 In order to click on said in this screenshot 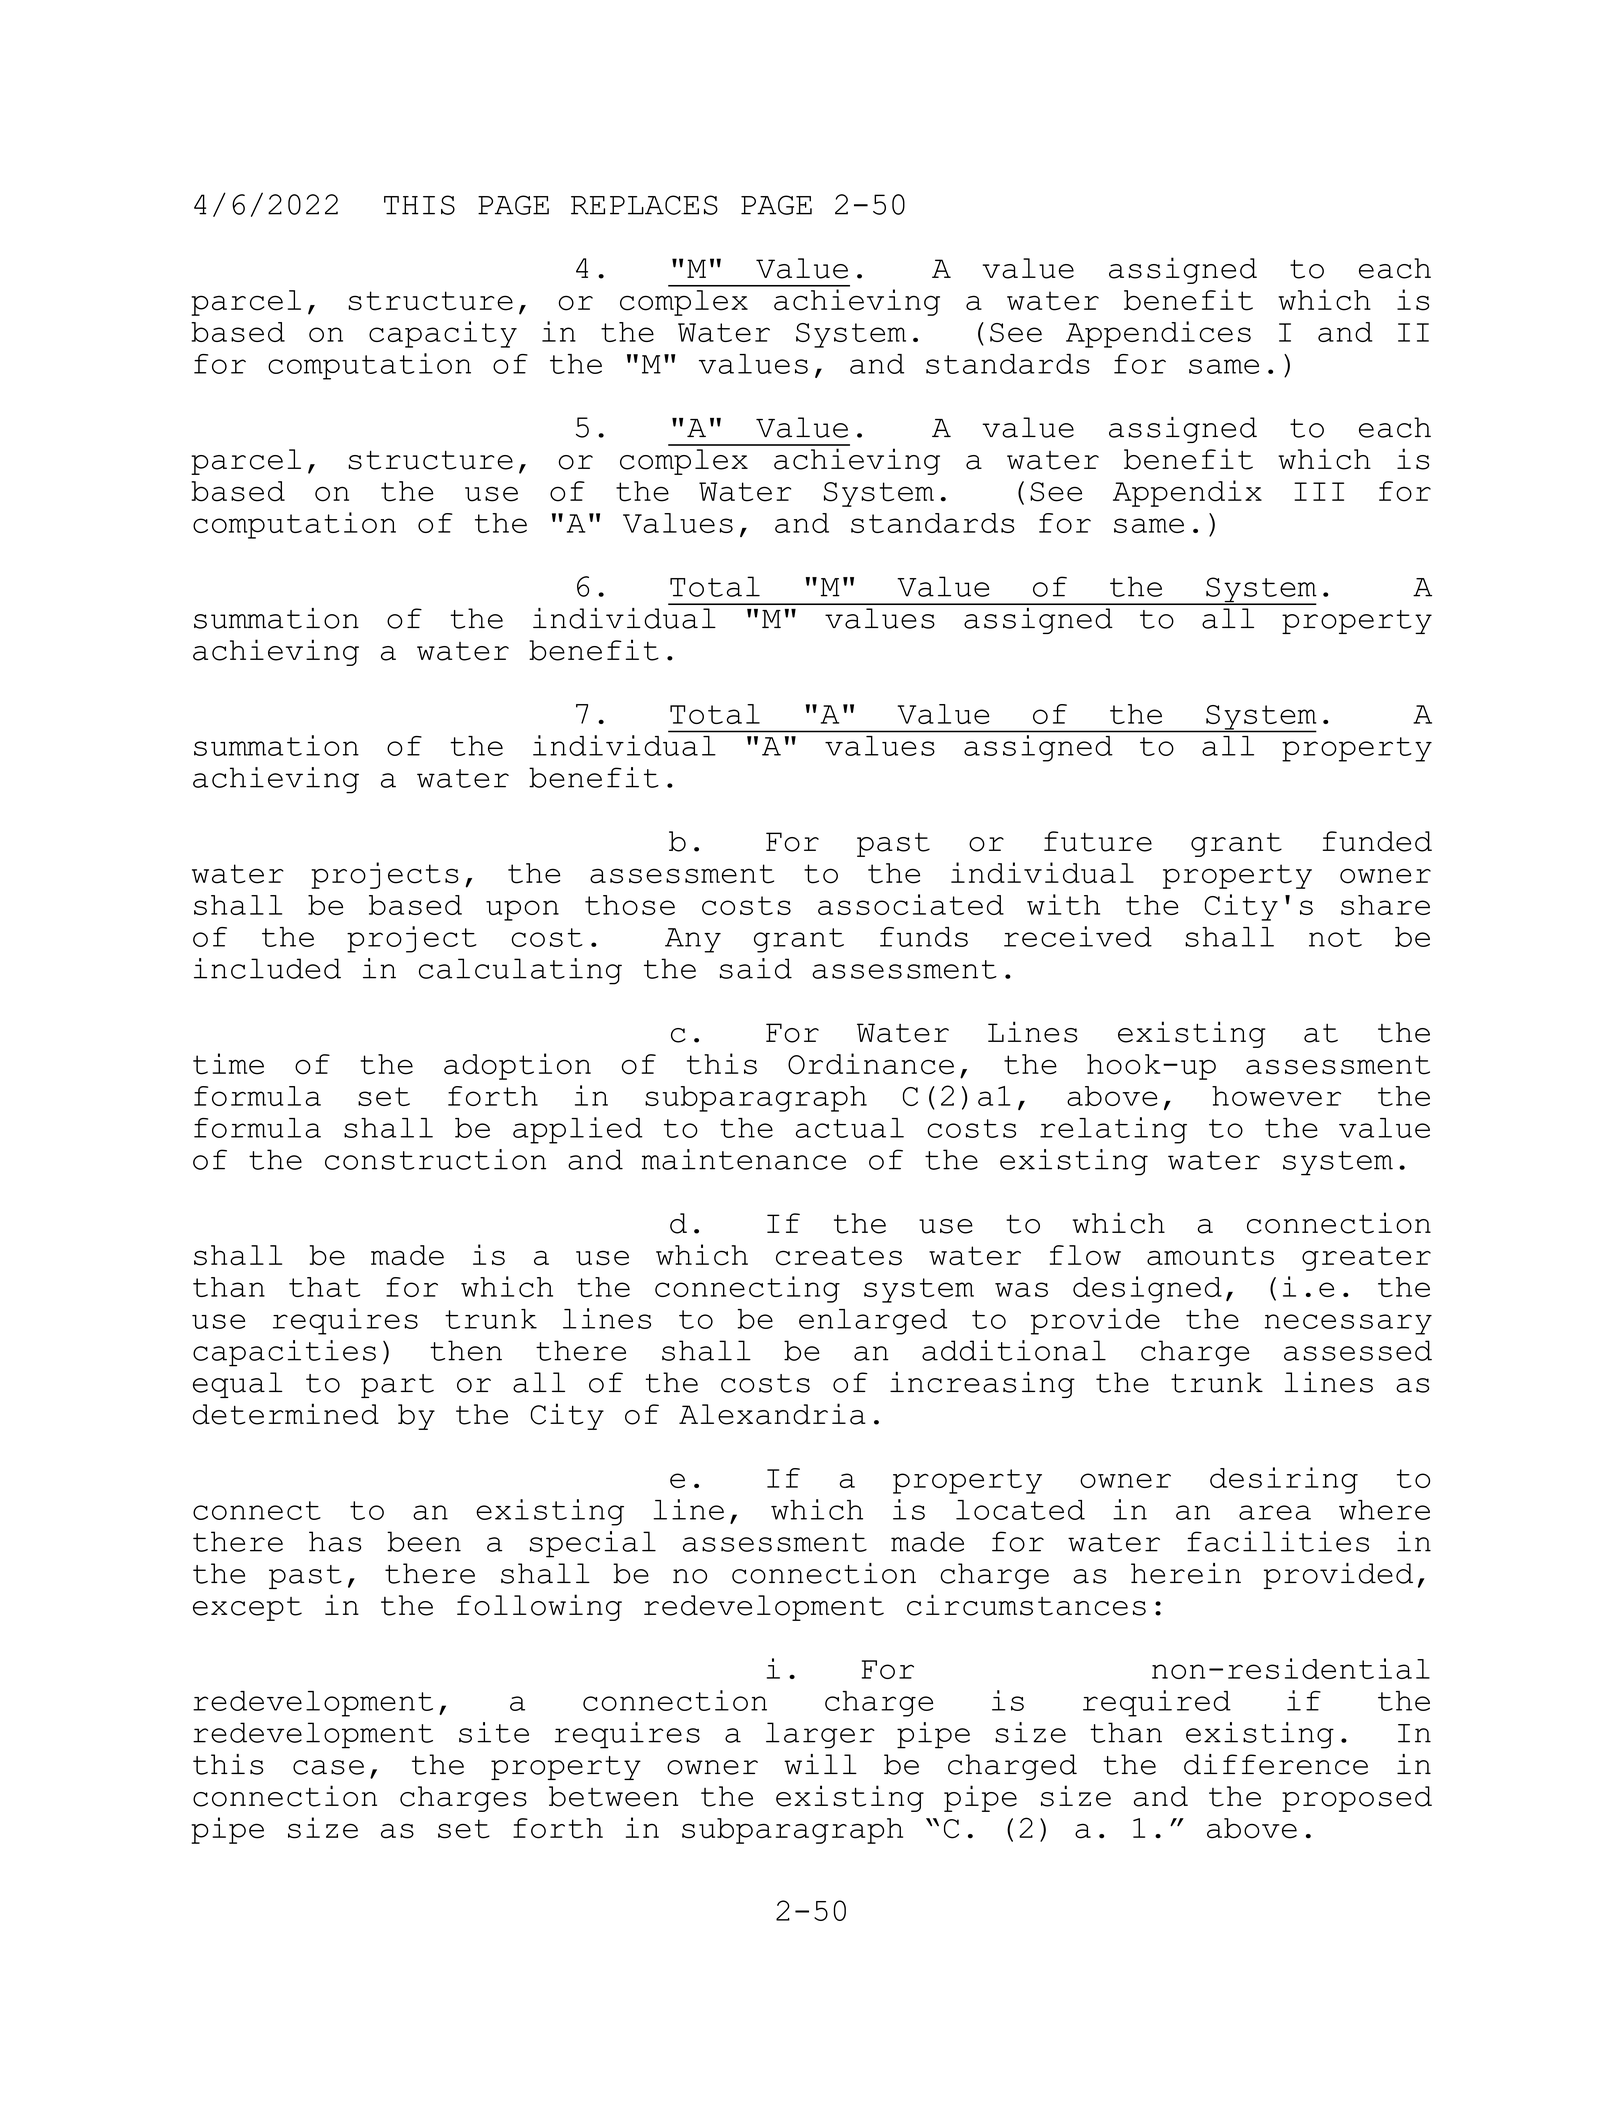, I will do `click(756, 968)`.
